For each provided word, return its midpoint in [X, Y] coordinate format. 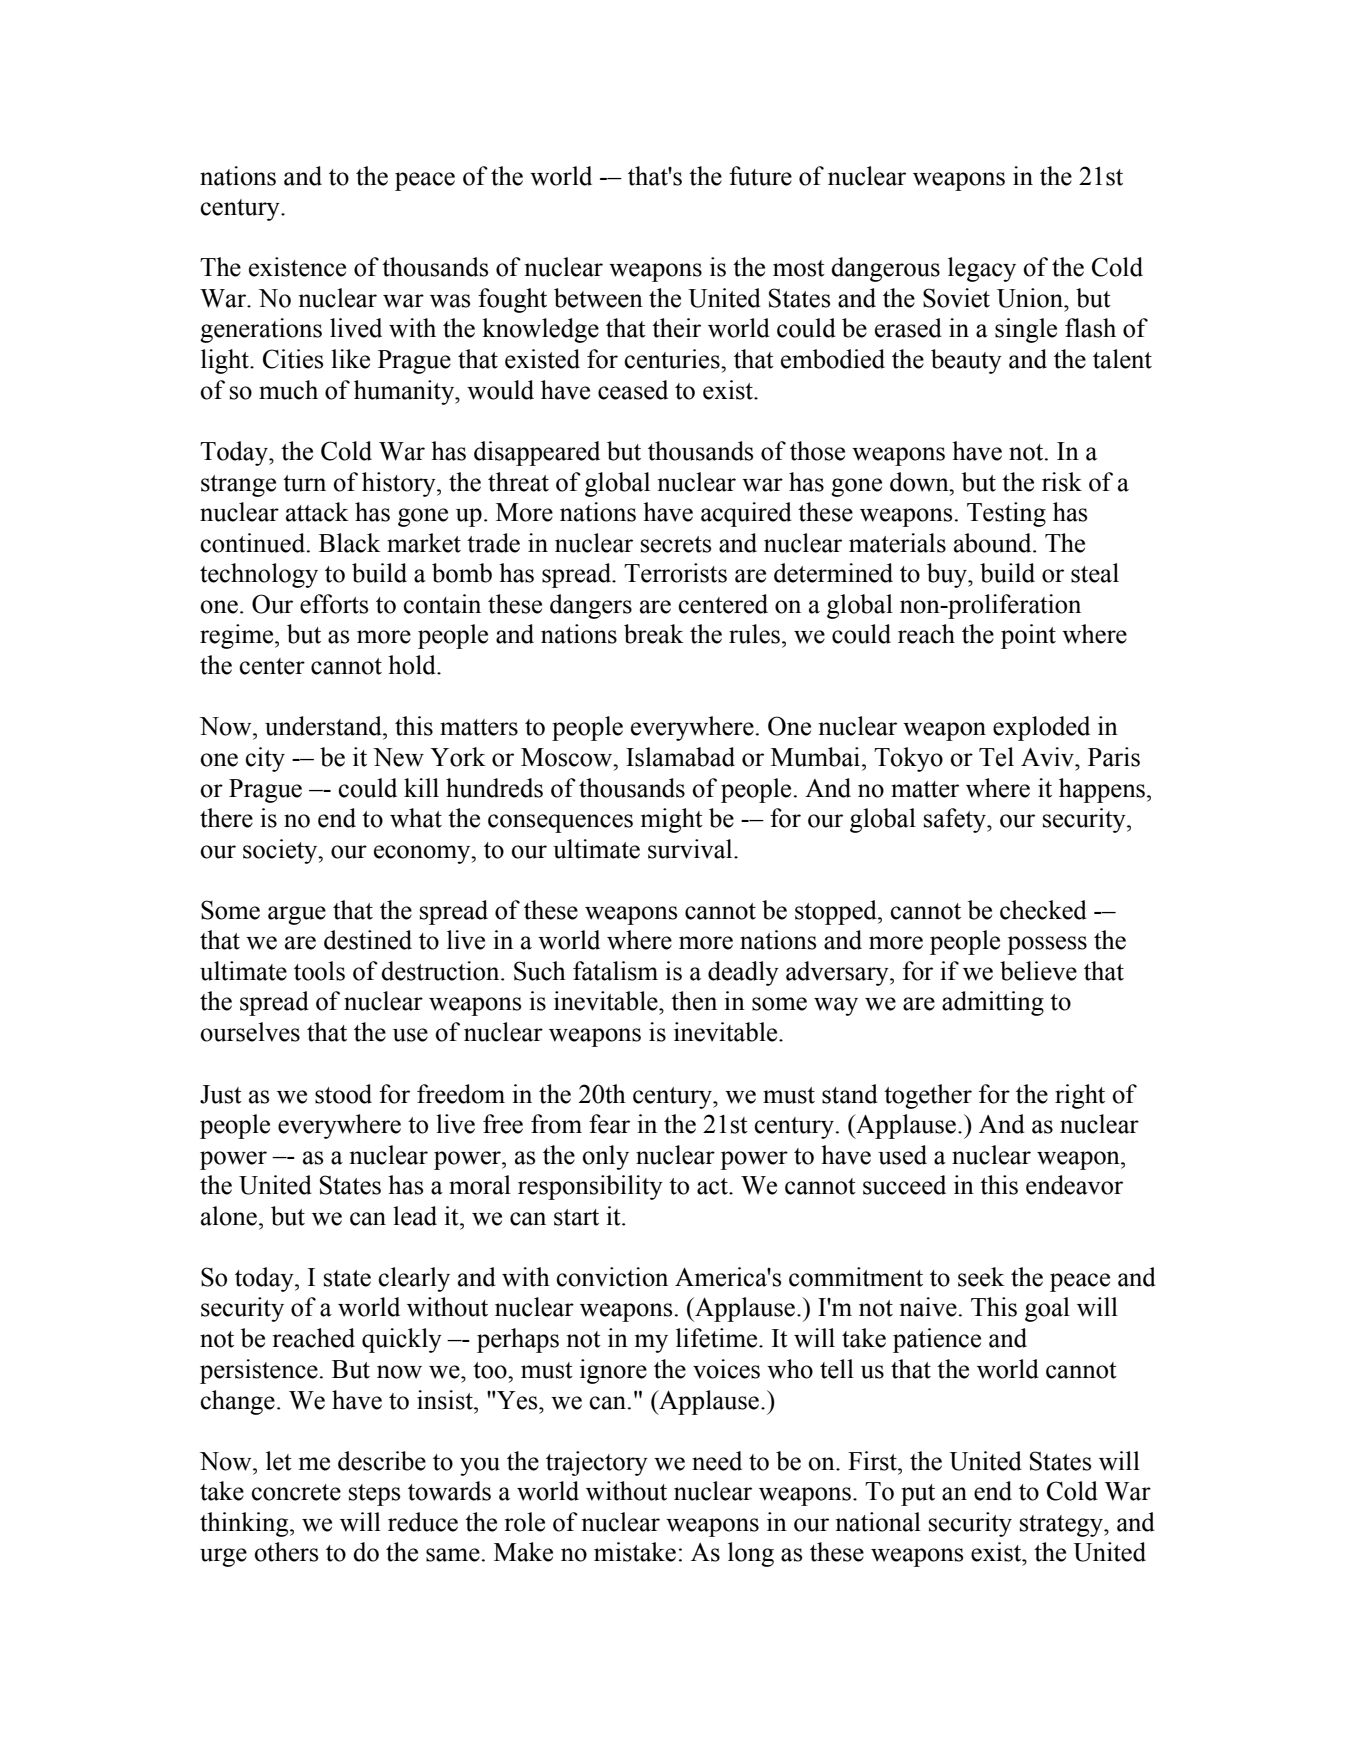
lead [415, 1216]
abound [994, 543]
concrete [296, 1492]
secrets [676, 544]
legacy [982, 269]
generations [261, 330]
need [717, 1461]
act [713, 1186]
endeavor [1074, 1185]
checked [1043, 910]
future [760, 176]
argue [297, 915]
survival [691, 849]
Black [350, 543]
